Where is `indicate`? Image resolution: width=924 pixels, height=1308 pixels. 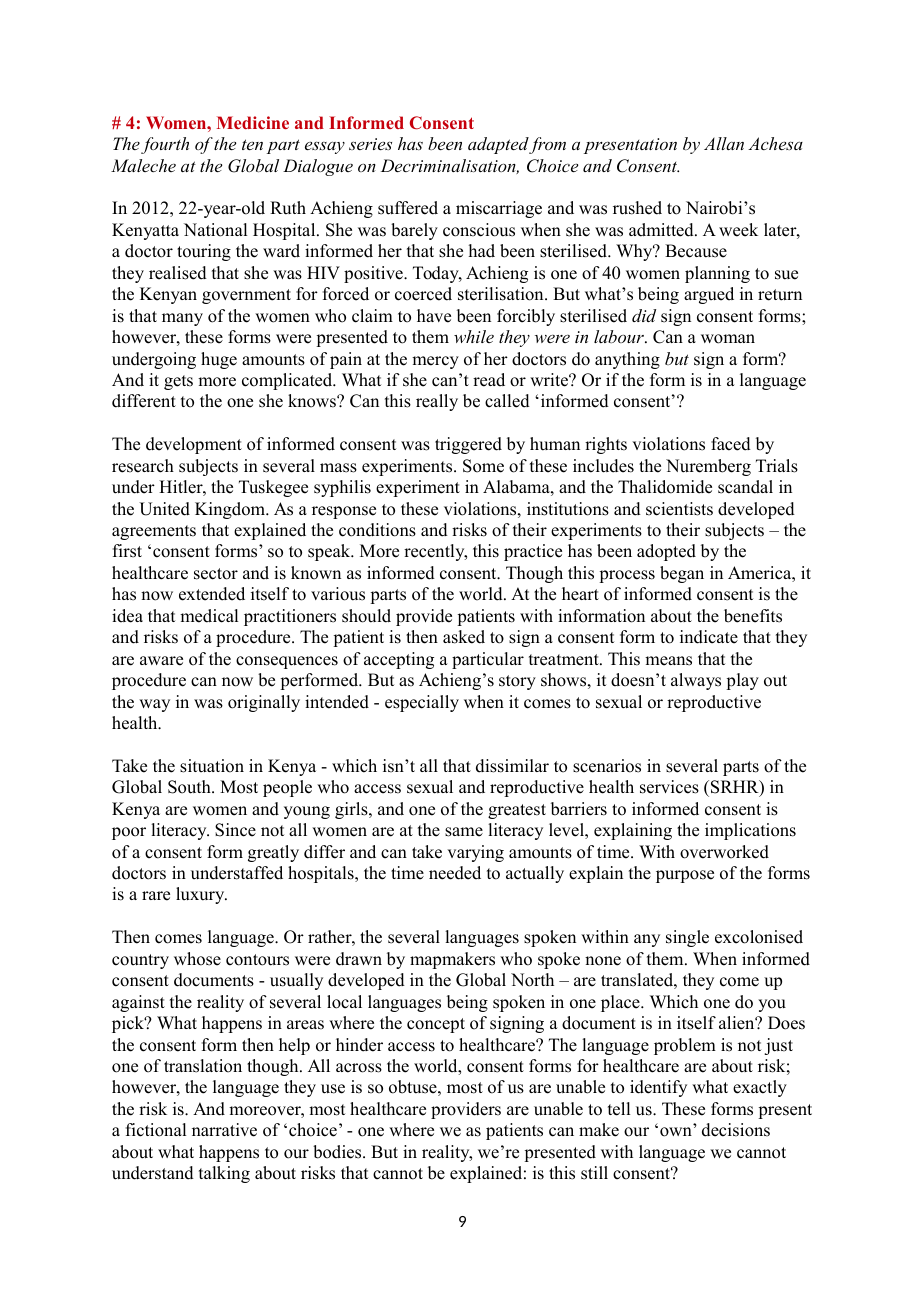 indicate is located at coordinates (709, 637).
